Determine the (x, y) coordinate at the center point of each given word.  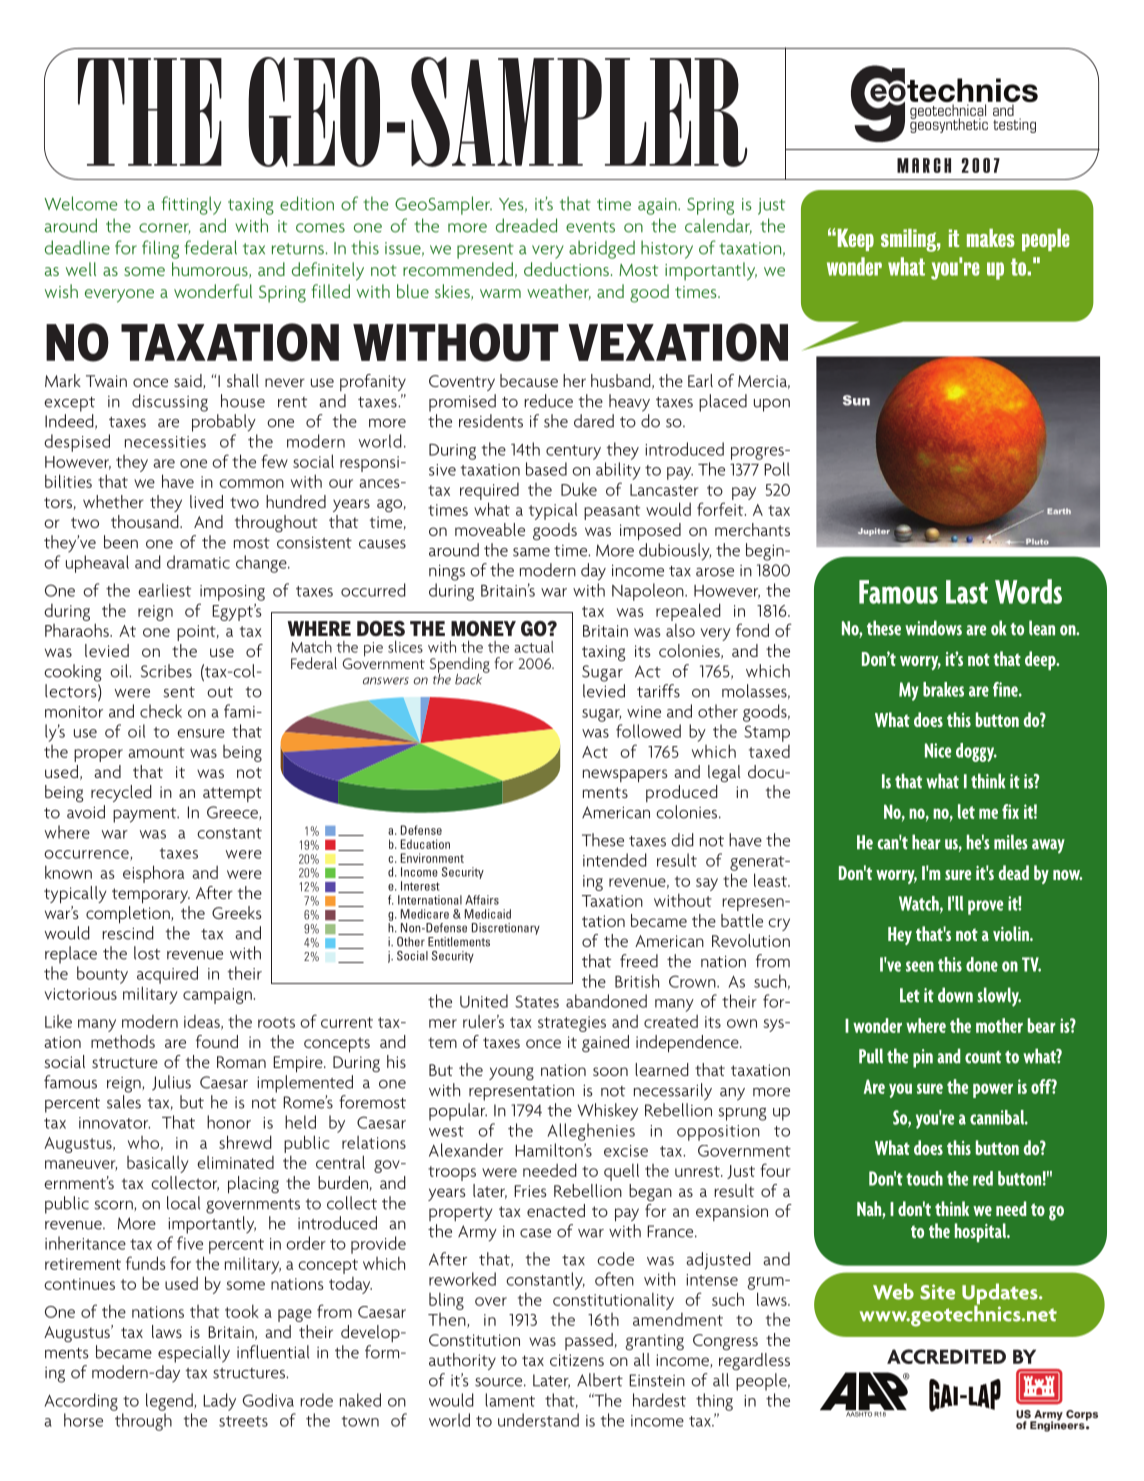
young (511, 1073)
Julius (171, 1083)
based (546, 469)
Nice (938, 750)
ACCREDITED (946, 1356)
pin (923, 1058)
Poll (777, 469)
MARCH (924, 165)
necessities (165, 442)
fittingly (191, 205)
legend (170, 1402)
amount (156, 752)
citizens (577, 1360)
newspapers (625, 776)
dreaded (526, 225)
